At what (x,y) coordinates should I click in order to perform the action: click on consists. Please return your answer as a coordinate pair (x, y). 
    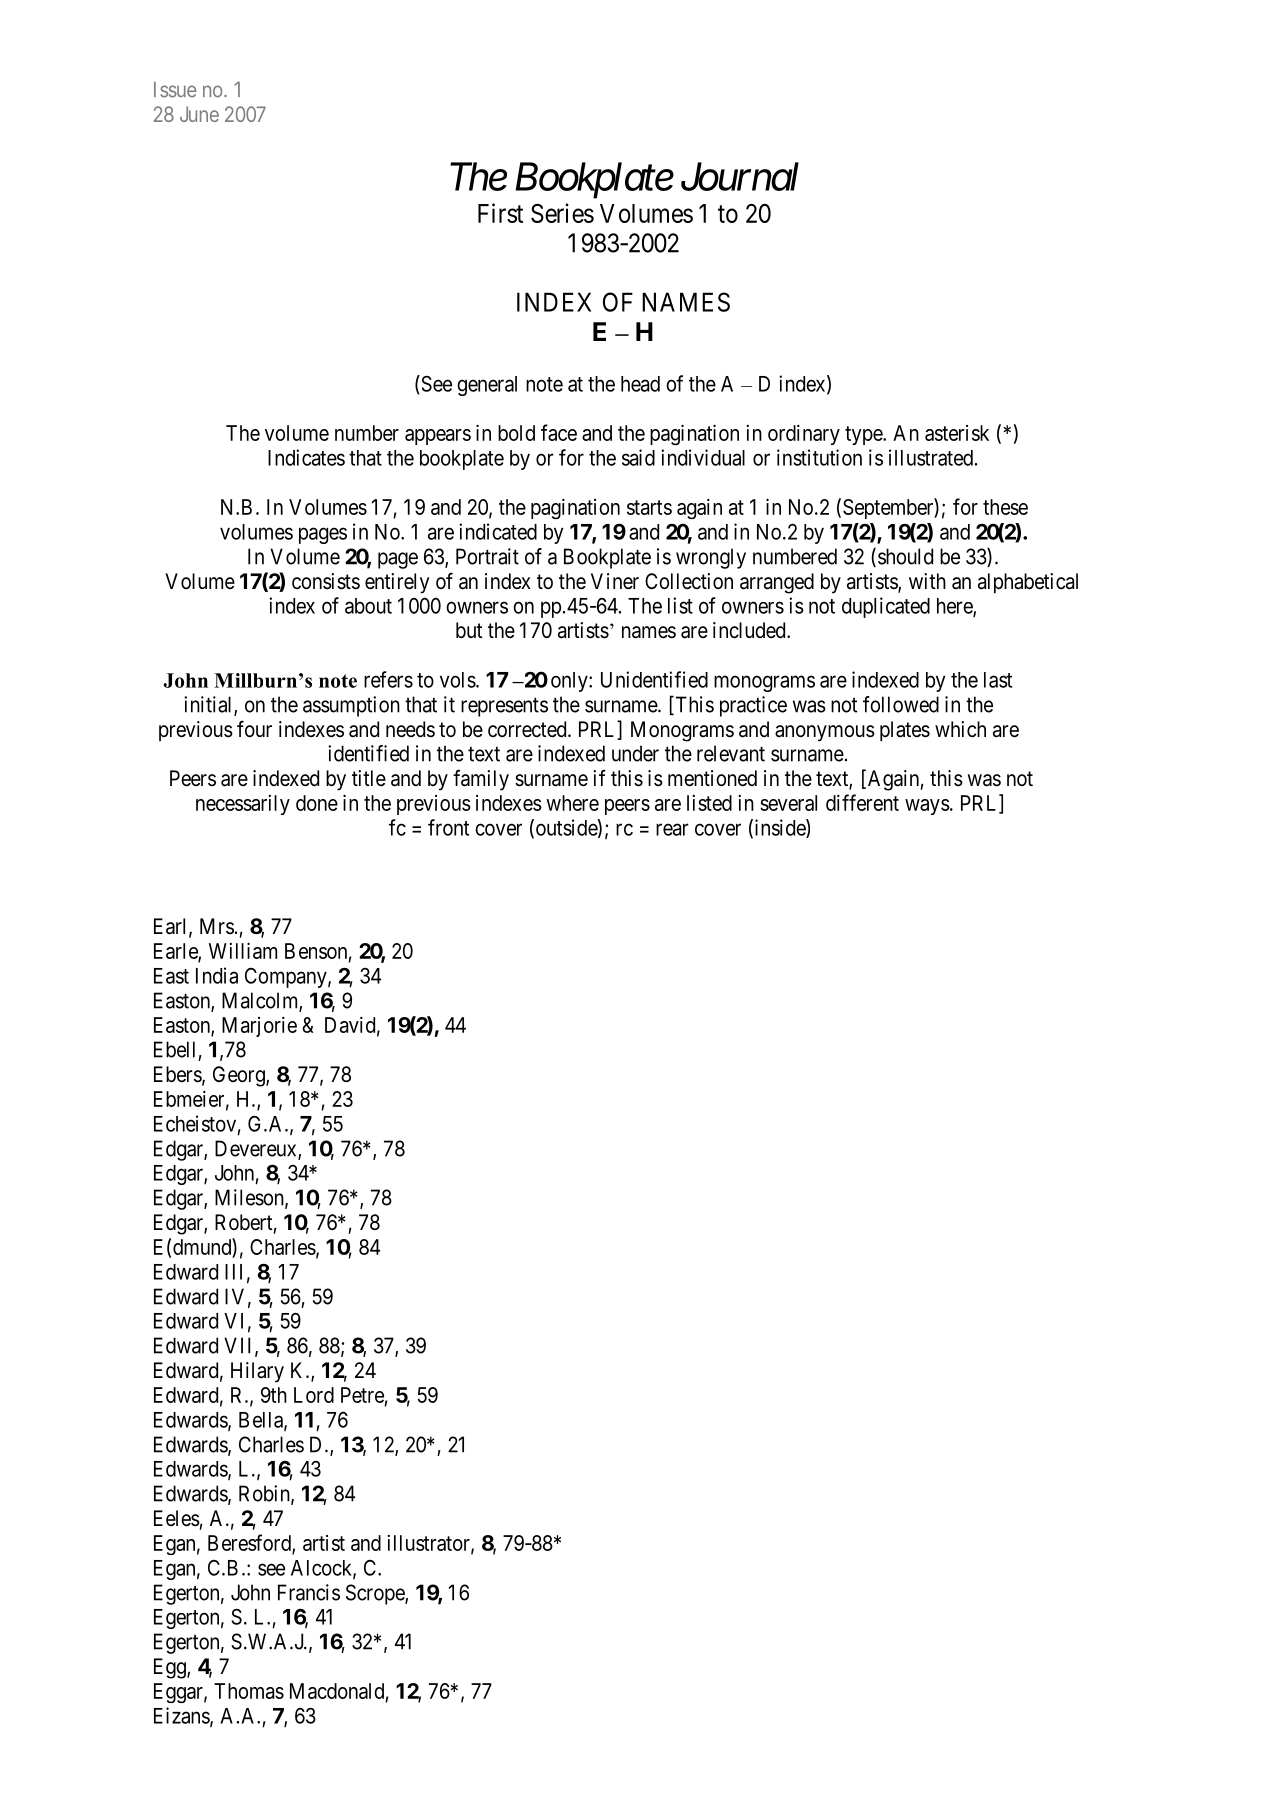
    Looking at the image, I should click on (326, 581).
